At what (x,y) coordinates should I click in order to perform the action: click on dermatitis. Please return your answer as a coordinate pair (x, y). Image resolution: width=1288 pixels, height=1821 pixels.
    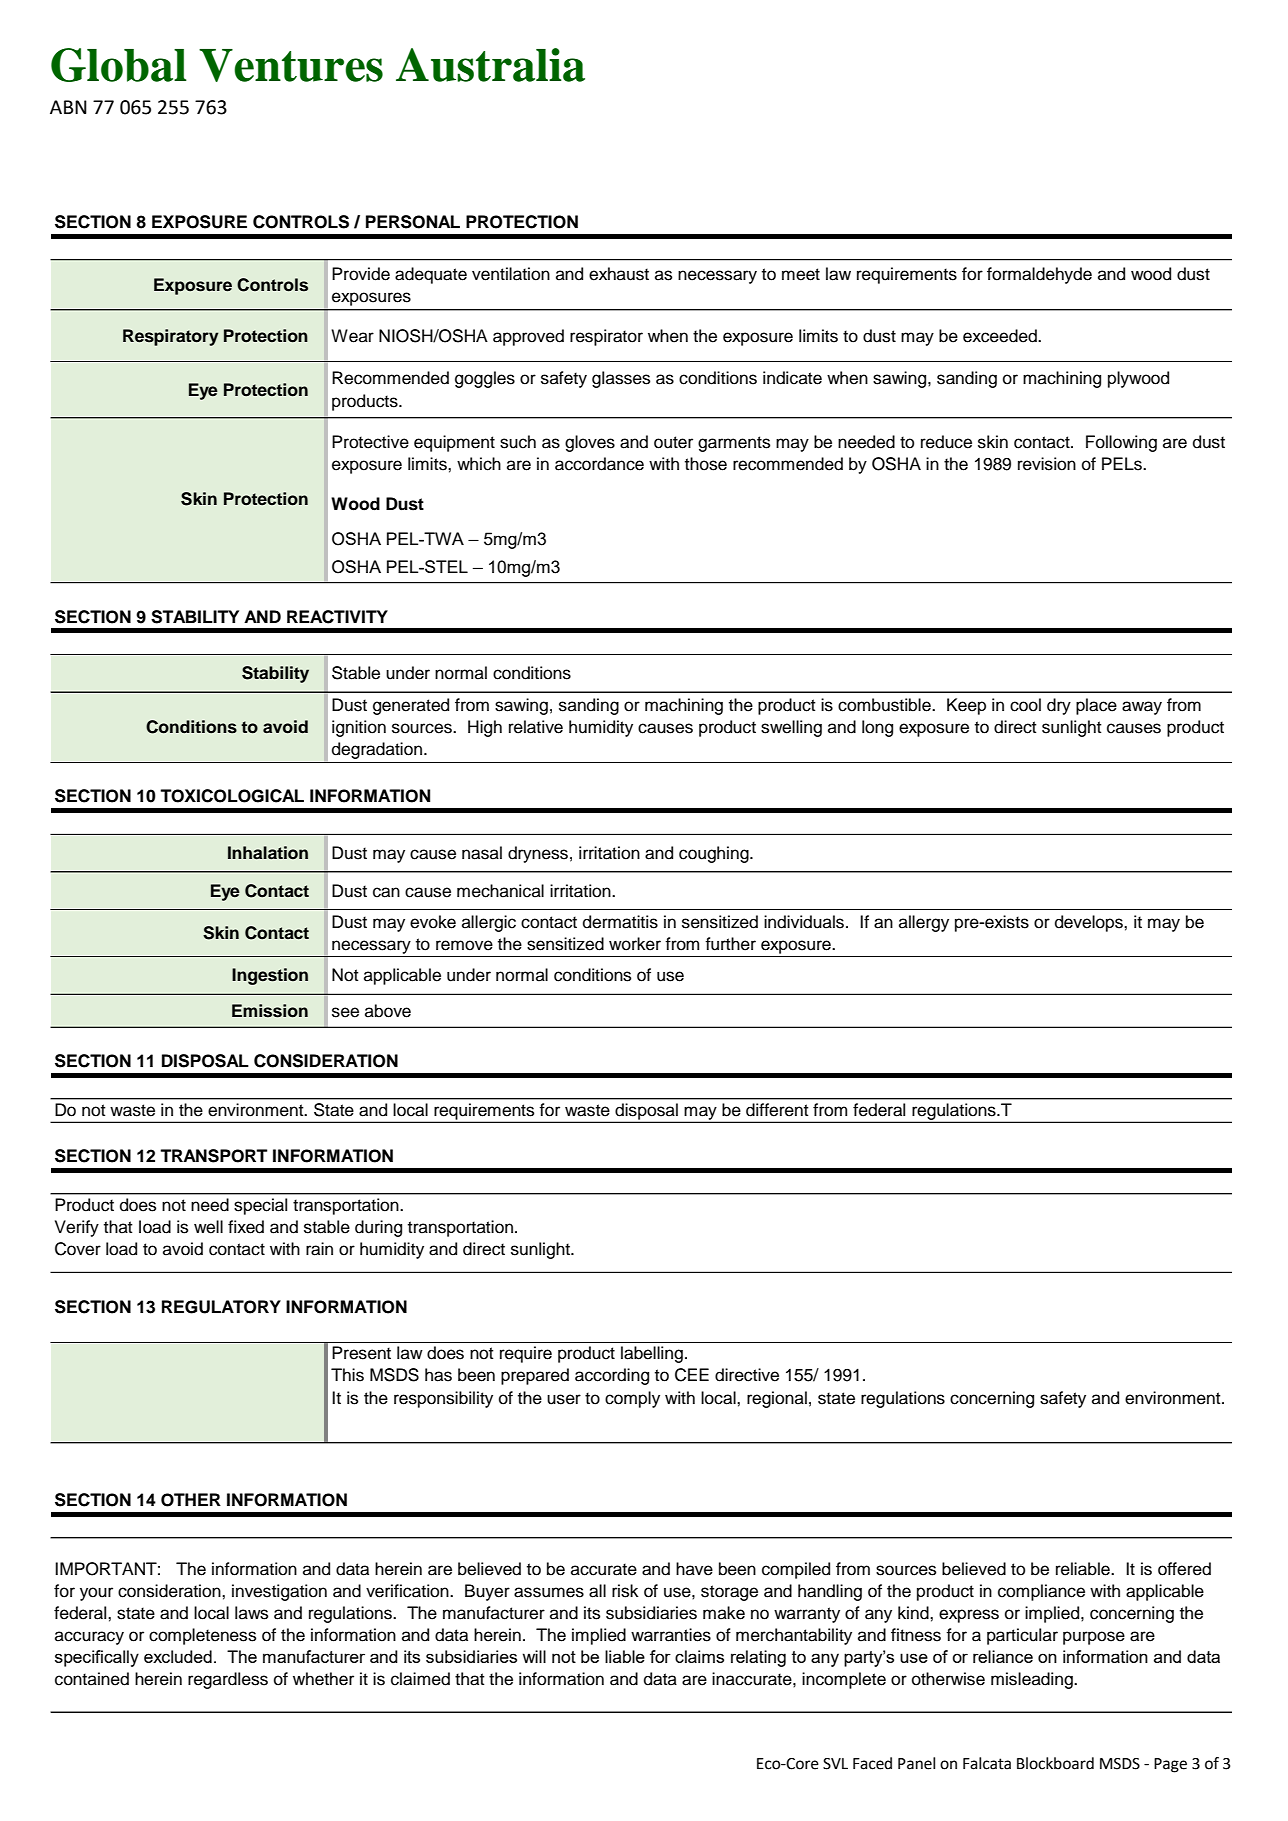
    Looking at the image, I should click on (620, 922).
